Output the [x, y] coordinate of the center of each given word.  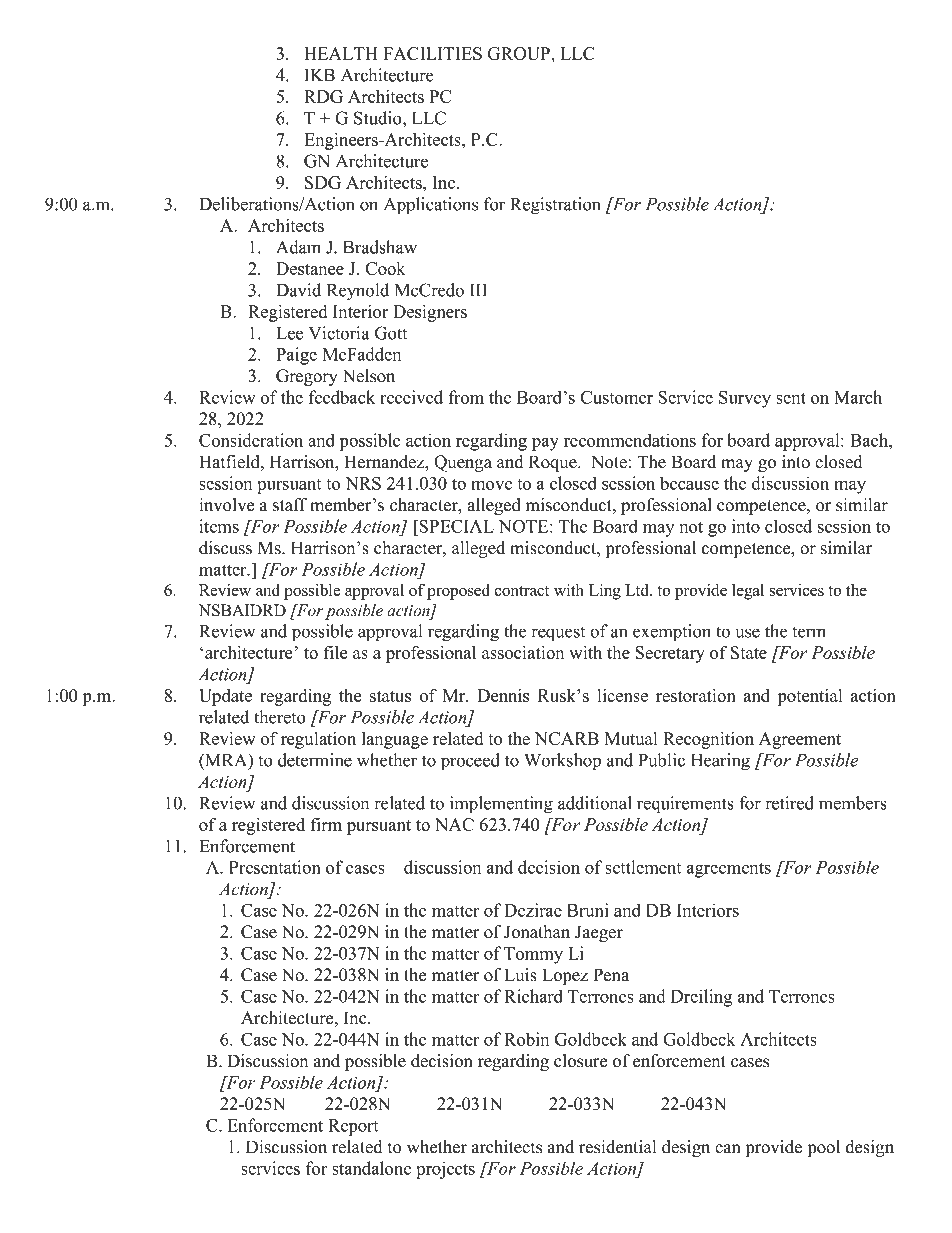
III [478, 290]
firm [326, 824]
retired [789, 803]
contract [522, 591]
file [335, 652]
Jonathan [537, 932]
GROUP [520, 53]
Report [353, 1127]
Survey [745, 399]
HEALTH [340, 53]
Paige [296, 356]
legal [748, 592]
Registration [555, 206]
